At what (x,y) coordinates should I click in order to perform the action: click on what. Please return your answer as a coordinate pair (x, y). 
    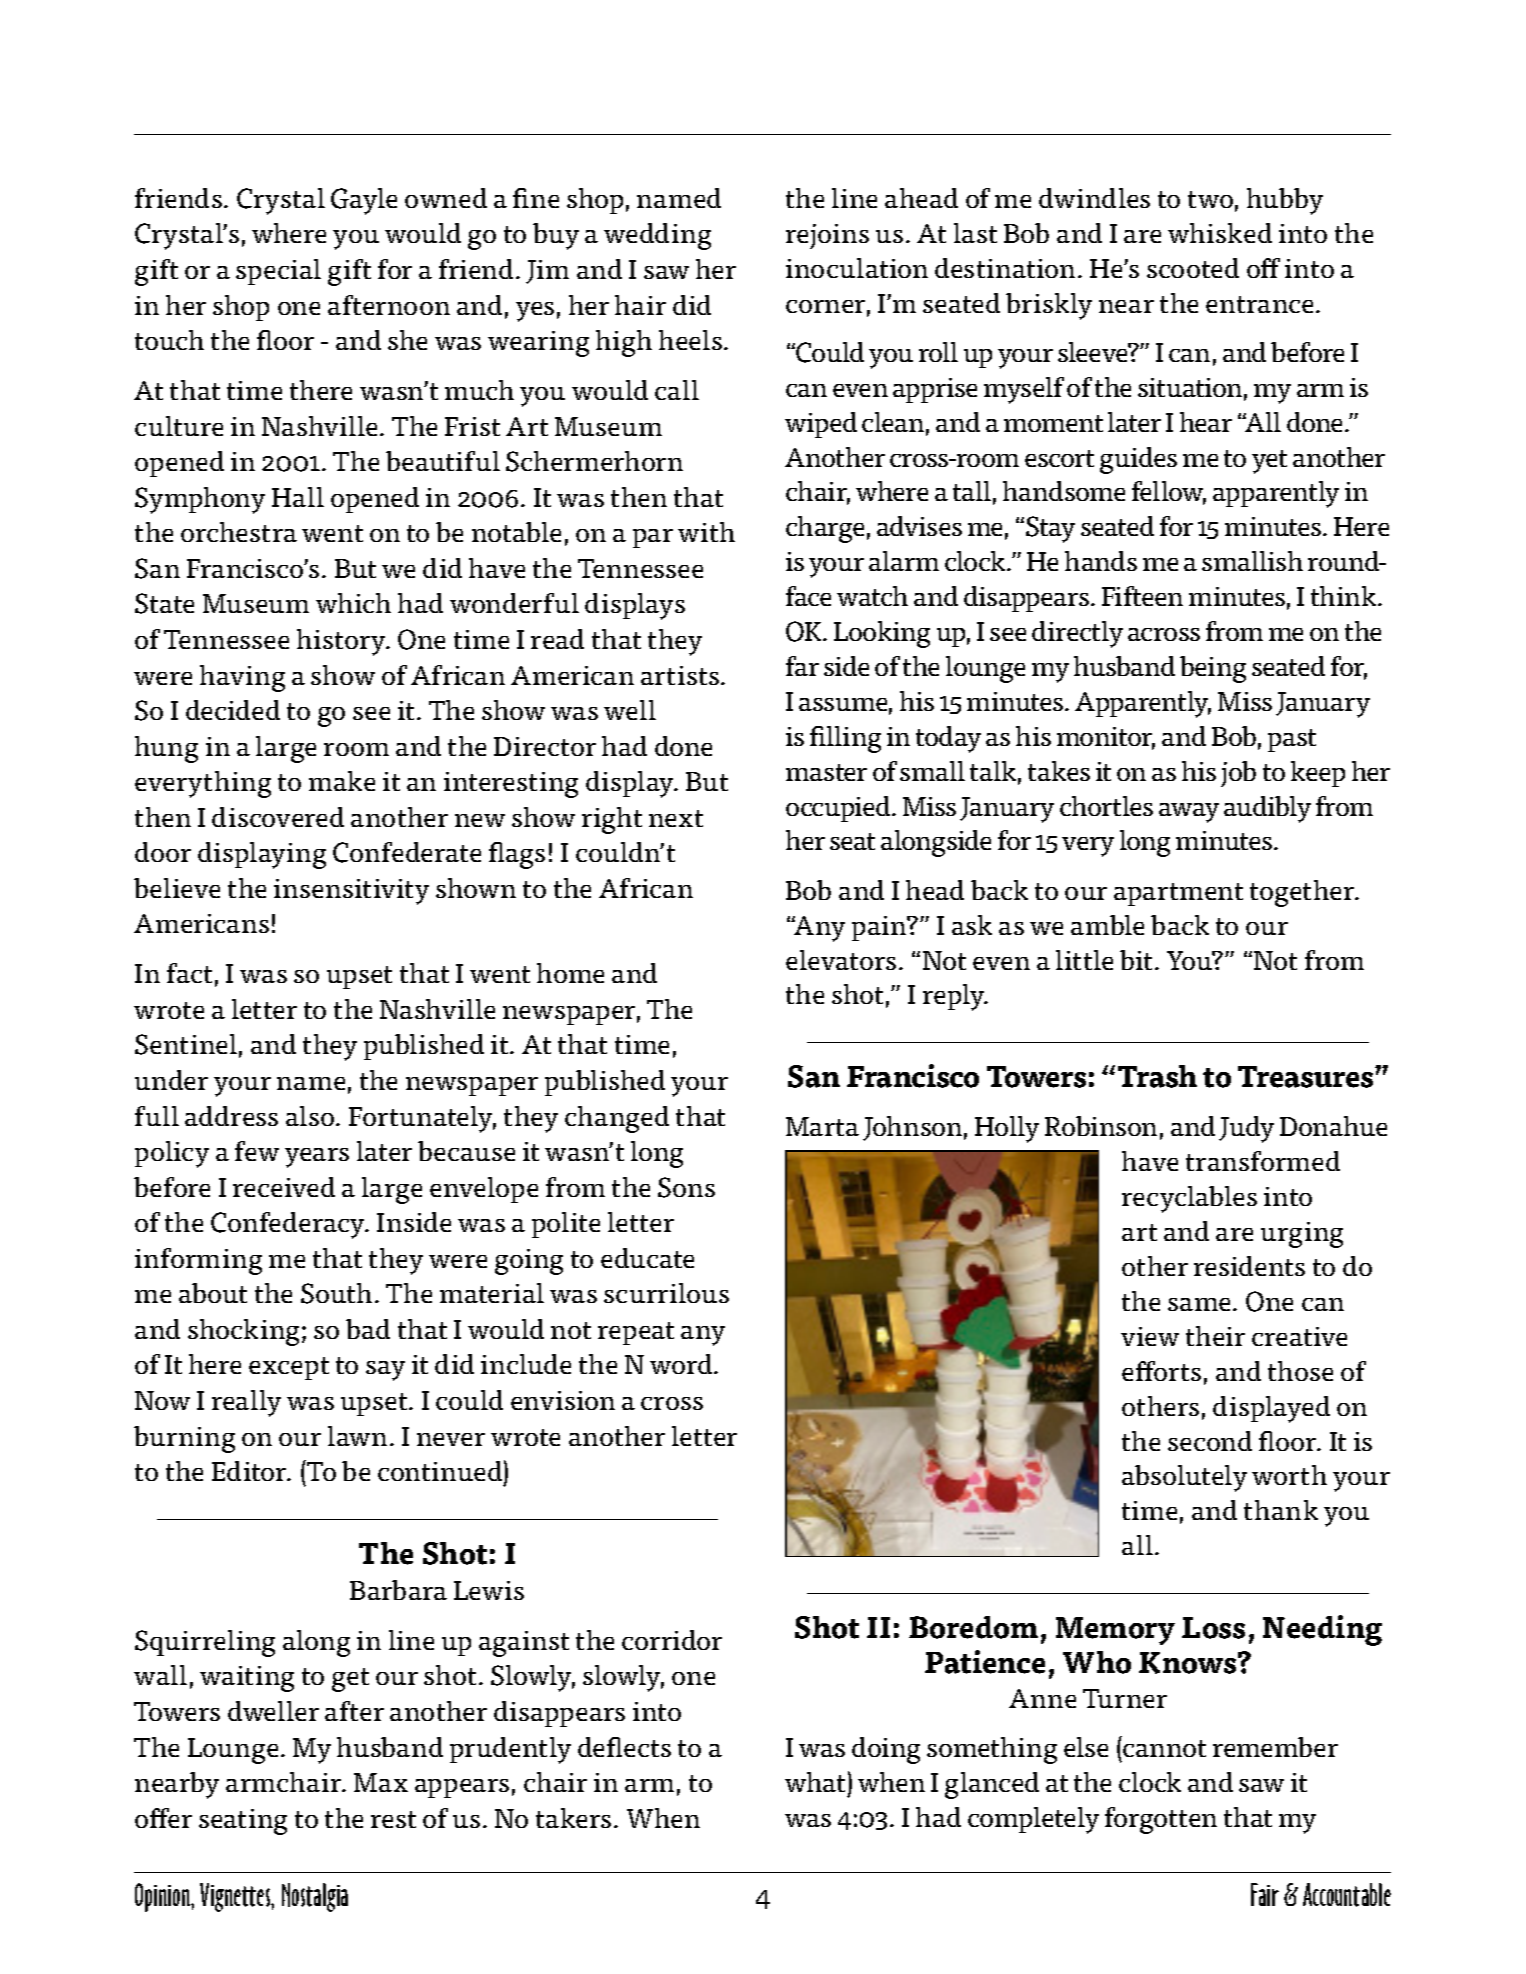
    Looking at the image, I should click on (815, 1782).
